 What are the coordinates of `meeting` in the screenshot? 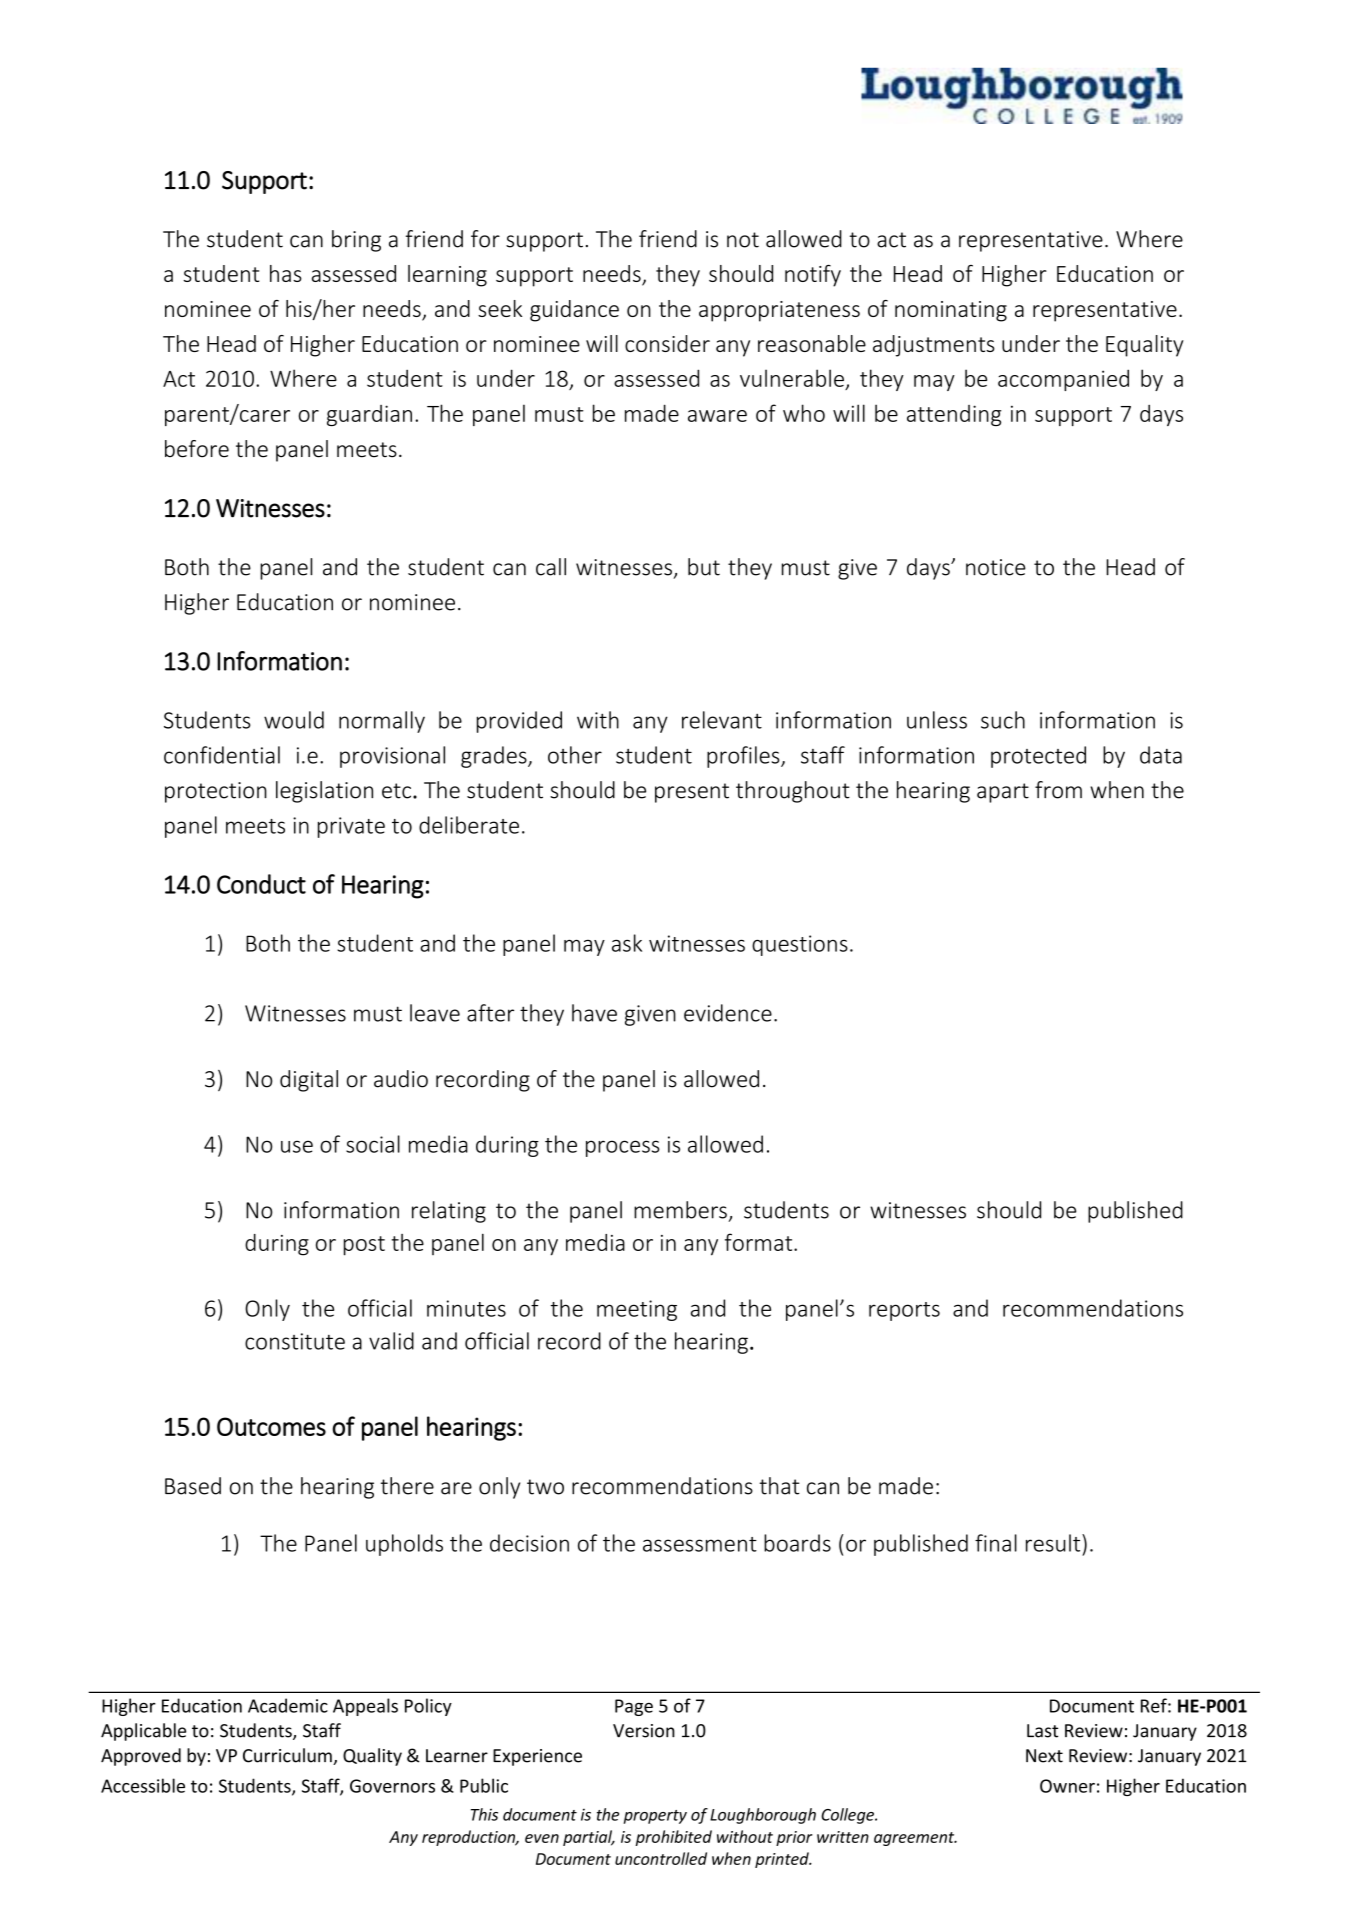 It's located at (637, 1310).
